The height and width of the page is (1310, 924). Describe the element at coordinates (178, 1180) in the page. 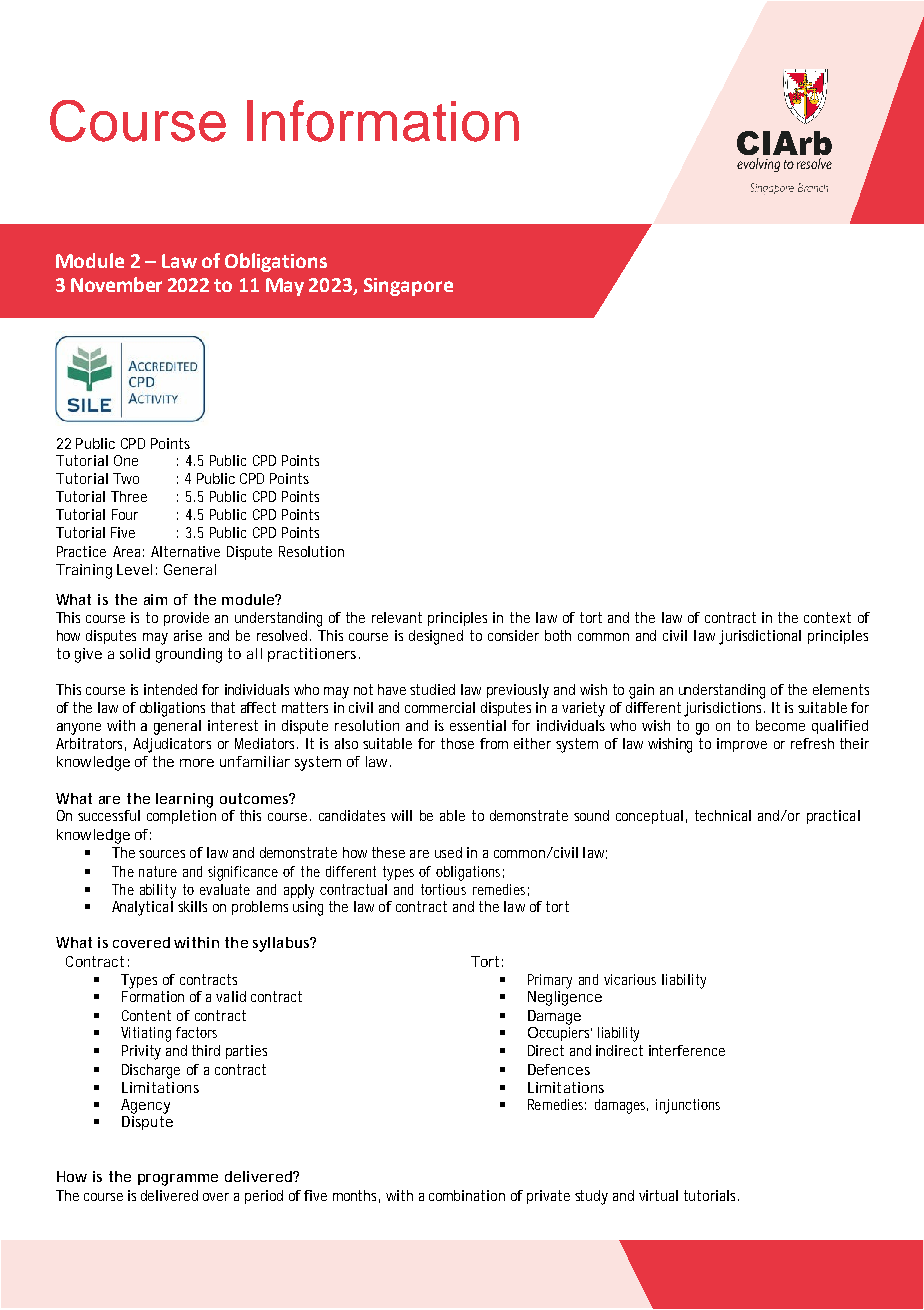

I see `programme` at that location.
